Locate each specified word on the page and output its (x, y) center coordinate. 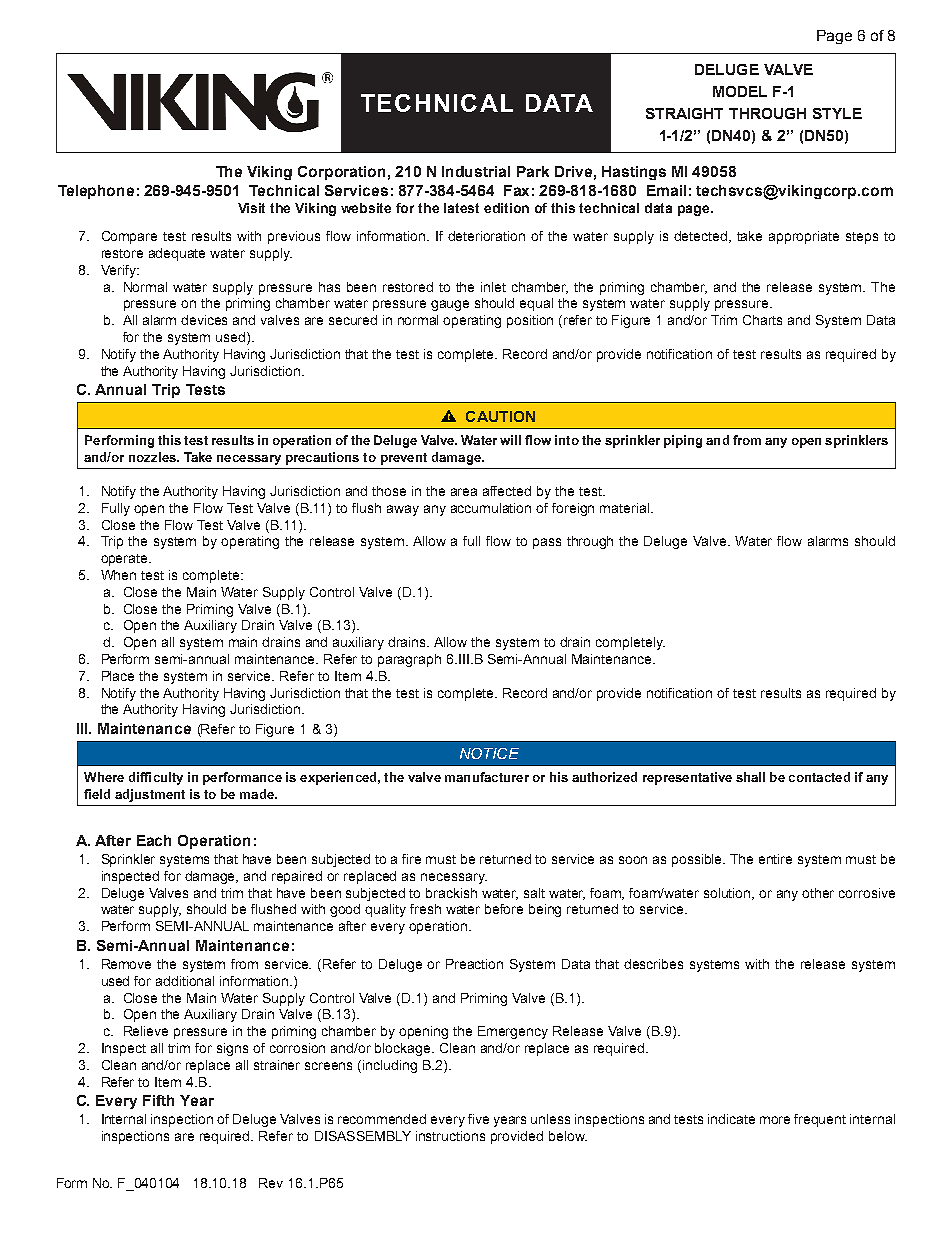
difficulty (156, 778)
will (510, 440)
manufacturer (487, 777)
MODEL (740, 91)
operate (125, 560)
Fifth (158, 1100)
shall (750, 777)
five (478, 1119)
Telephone (96, 192)
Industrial (476, 171)
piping (683, 441)
